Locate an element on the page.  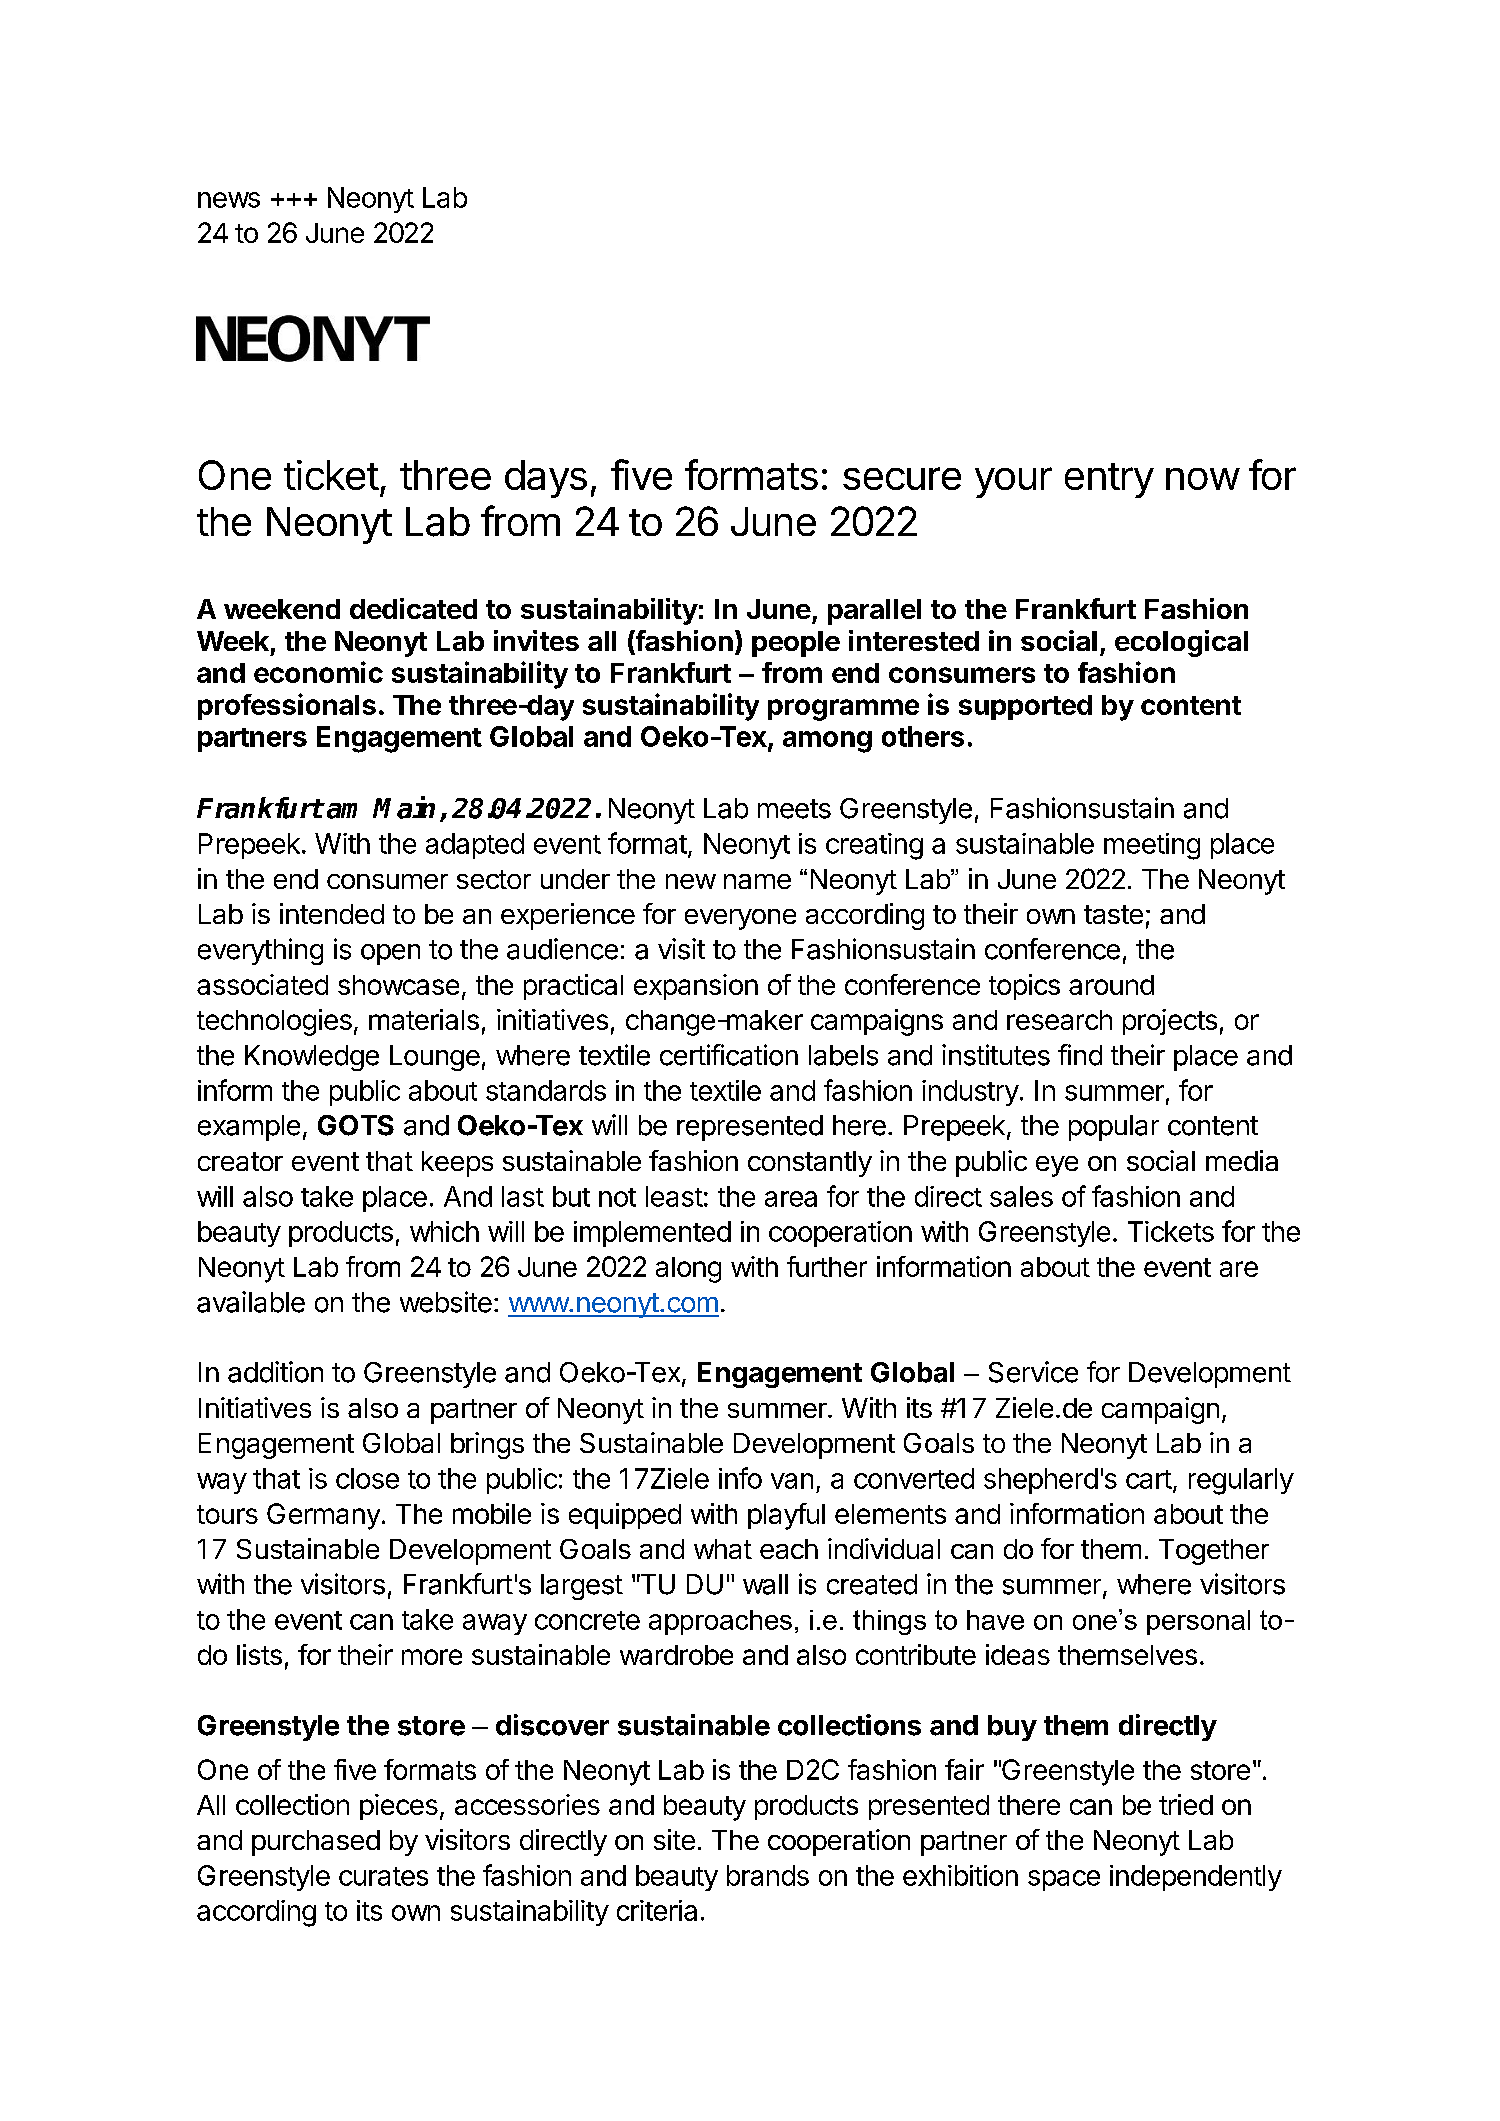
space is located at coordinates (1064, 1880).
